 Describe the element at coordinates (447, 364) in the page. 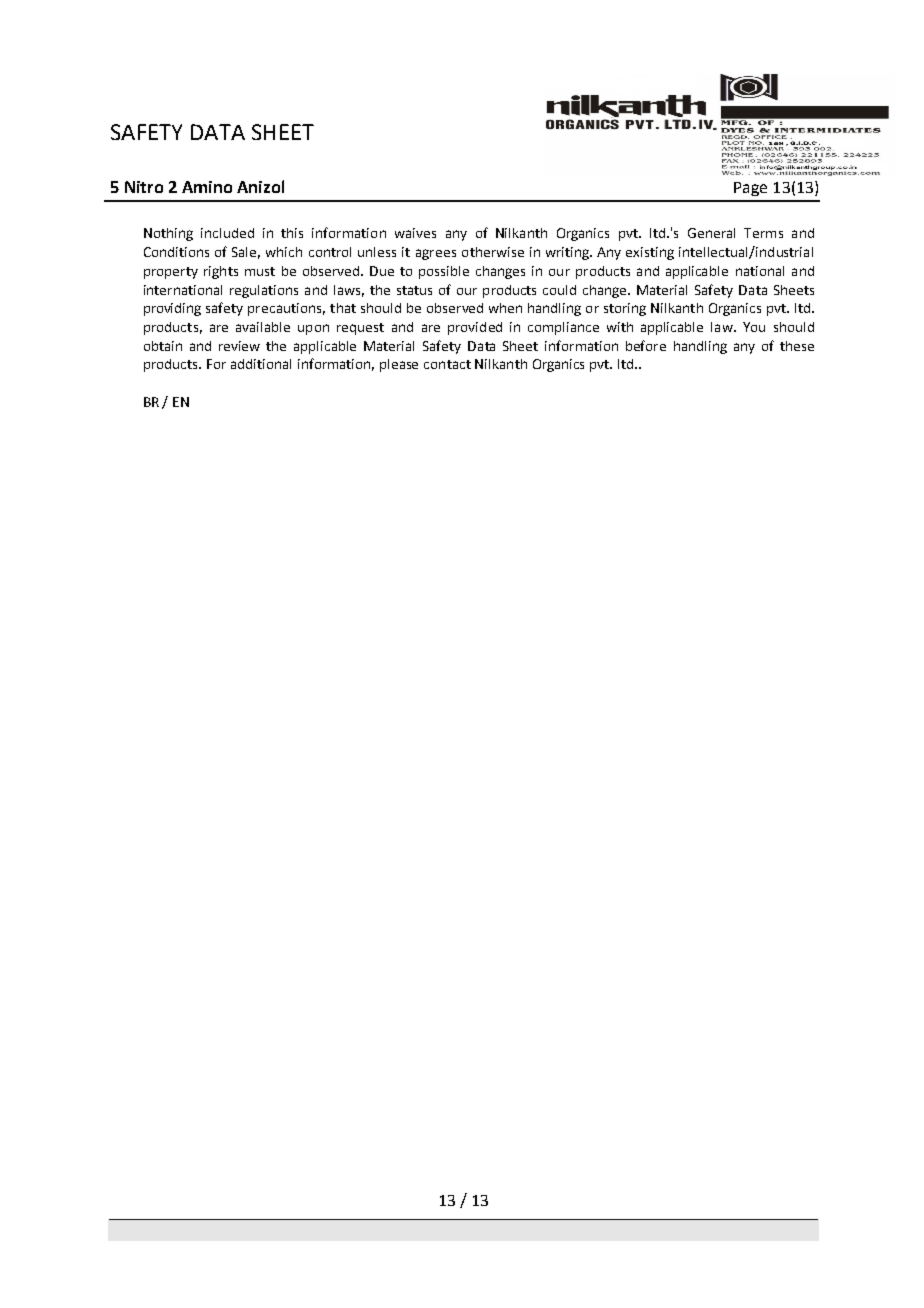

I see `contact` at that location.
